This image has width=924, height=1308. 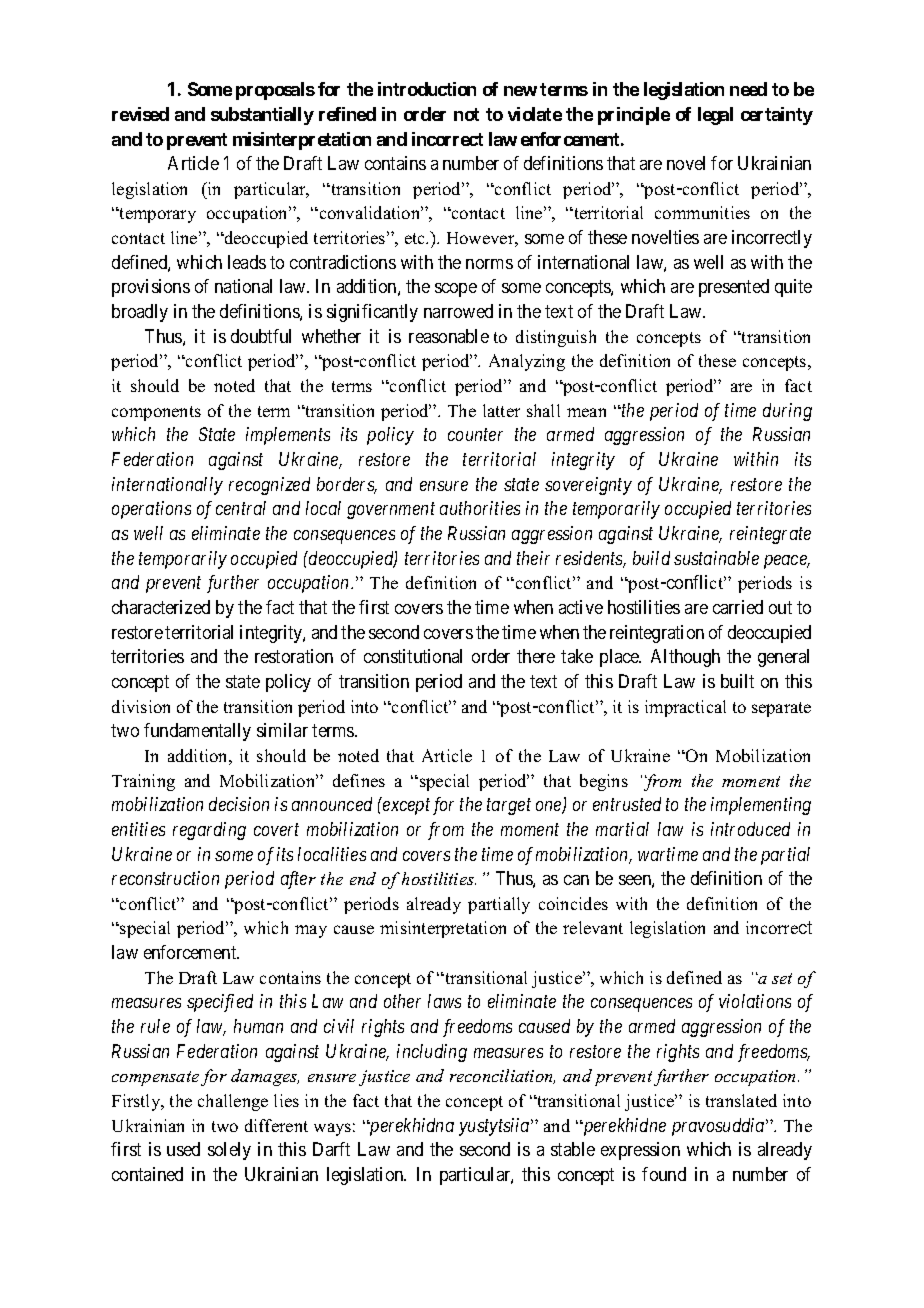 What do you see at coordinates (413, 656) in the image?
I see `constitutional` at bounding box center [413, 656].
